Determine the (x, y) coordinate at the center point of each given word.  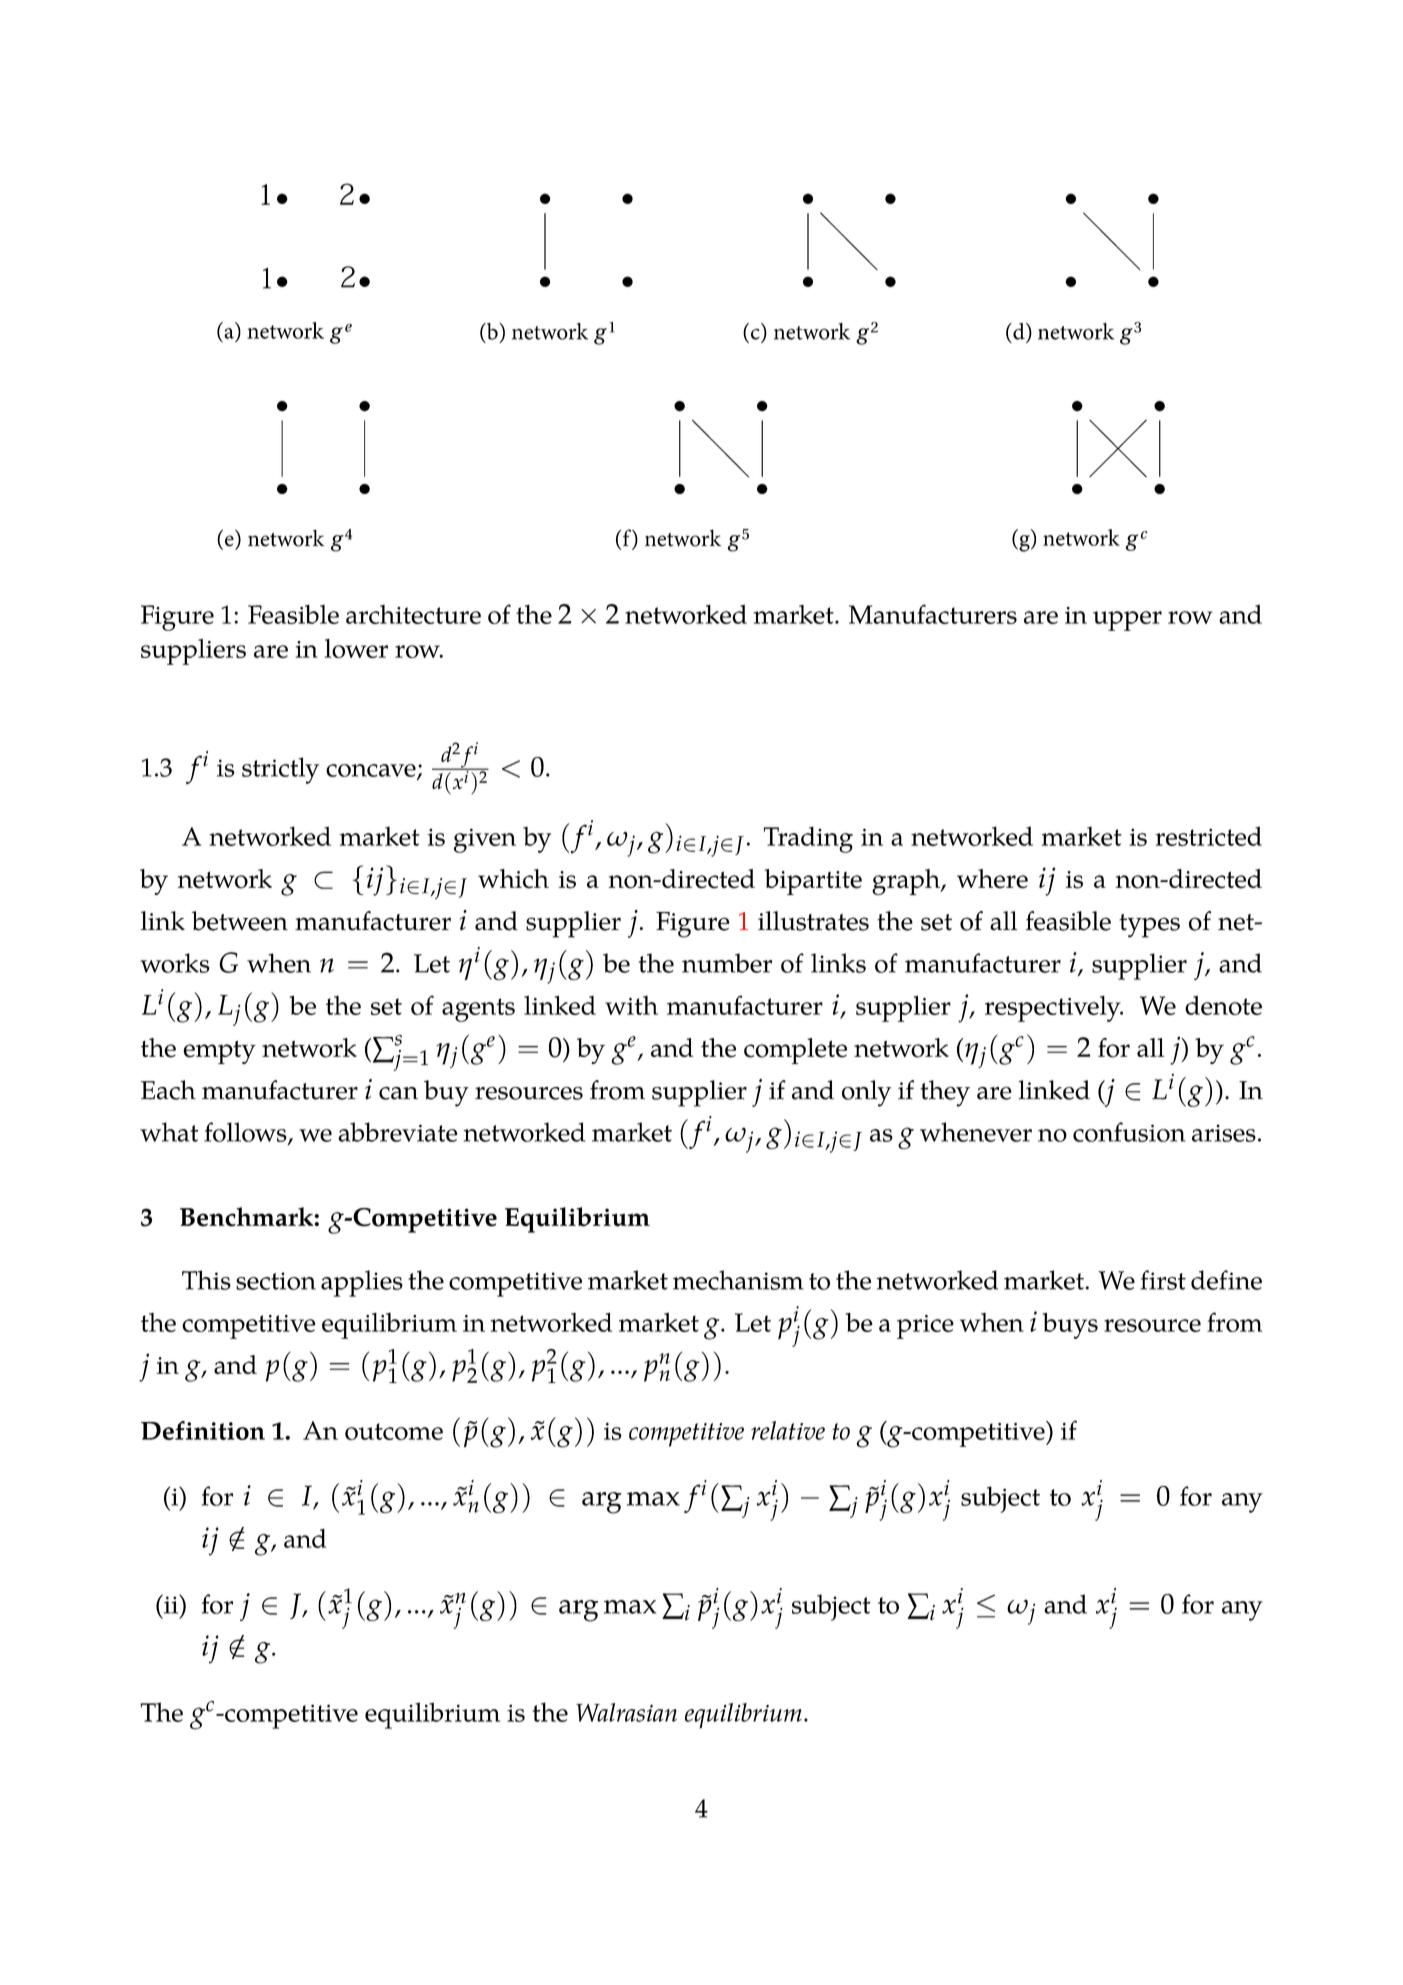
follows (246, 1133)
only (866, 1093)
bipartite (813, 882)
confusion (1129, 1132)
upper (1127, 621)
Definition (203, 1430)
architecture (413, 614)
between (240, 921)
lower (356, 648)
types (1149, 926)
